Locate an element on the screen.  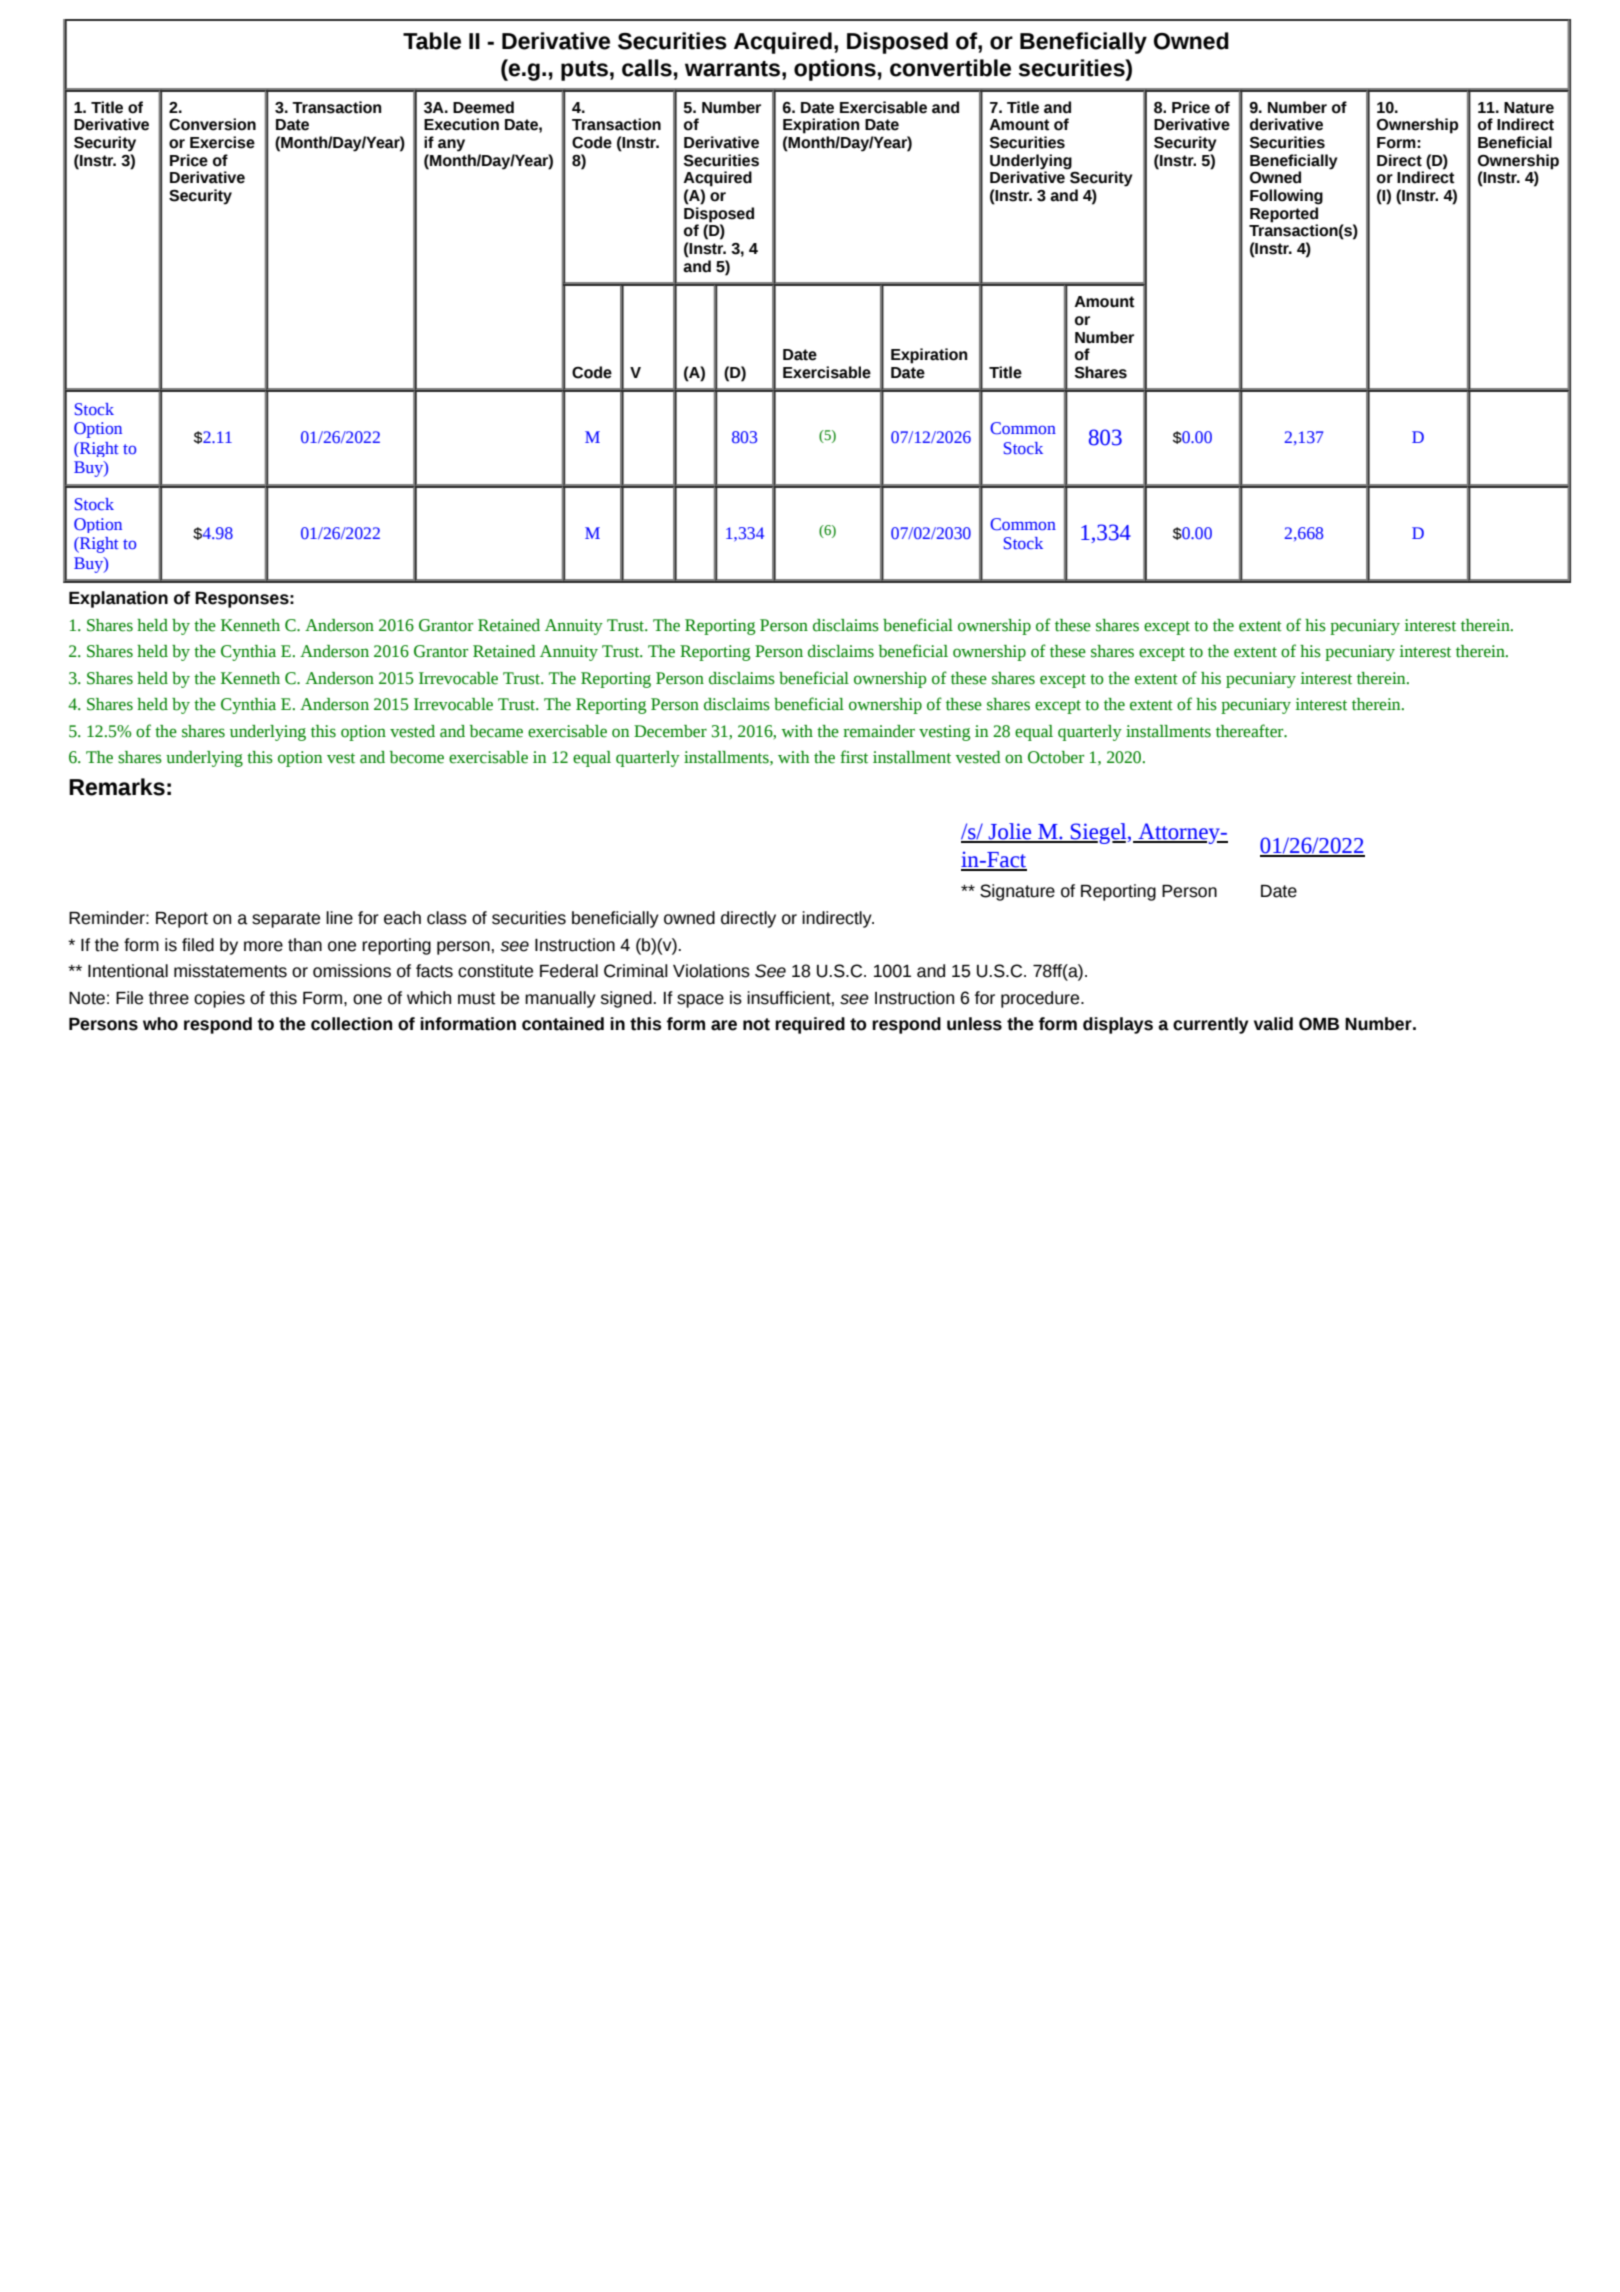
Explanation is located at coordinates (118, 599).
